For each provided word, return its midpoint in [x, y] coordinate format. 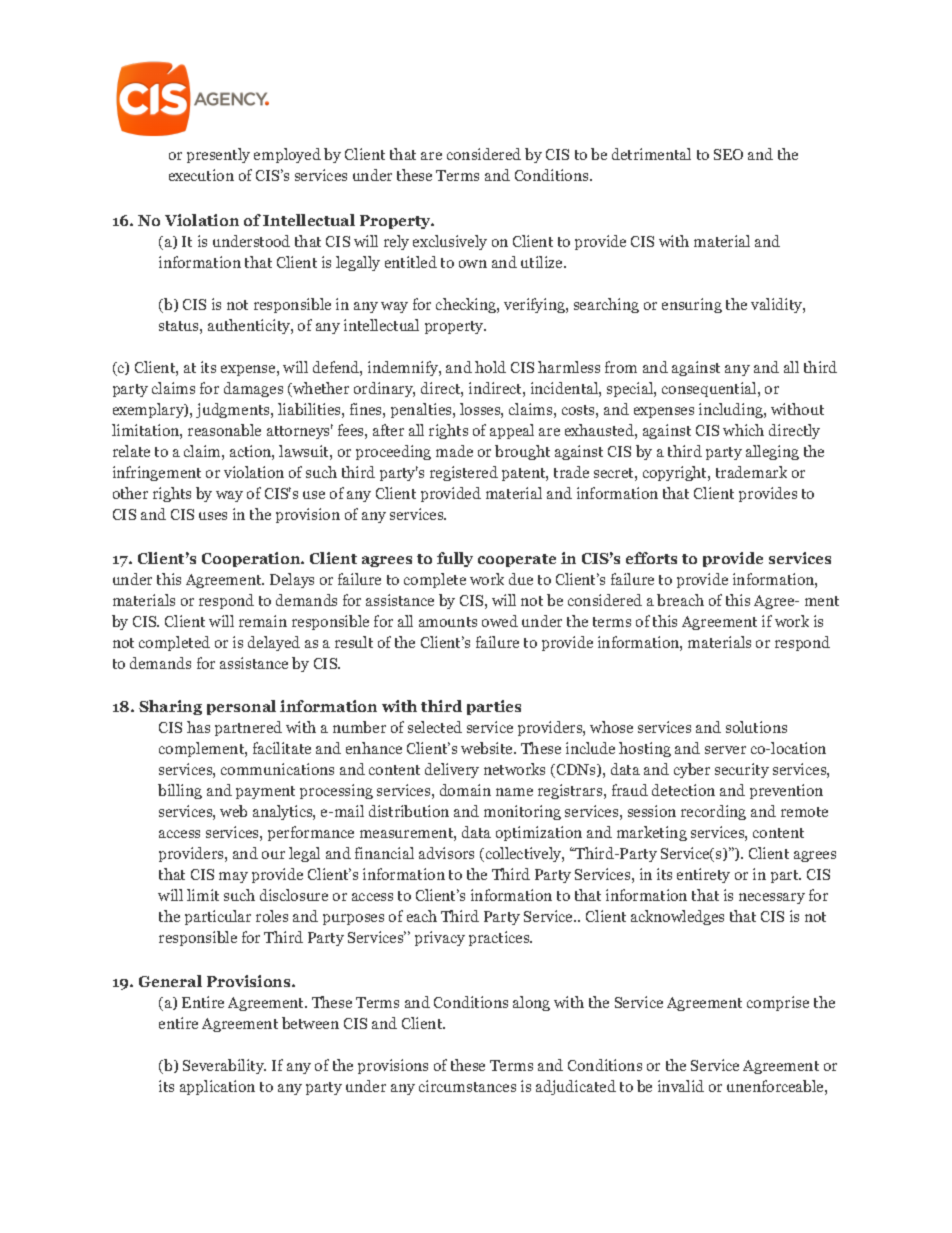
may [233, 877]
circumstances [467, 1086]
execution [201, 175]
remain [263, 621]
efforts [651, 558]
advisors [446, 853]
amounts [448, 622]
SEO [728, 154]
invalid [681, 1086]
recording [713, 812]
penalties [422, 410]
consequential [710, 389]
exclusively [450, 242]
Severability [224, 1066]
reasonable [224, 430]
